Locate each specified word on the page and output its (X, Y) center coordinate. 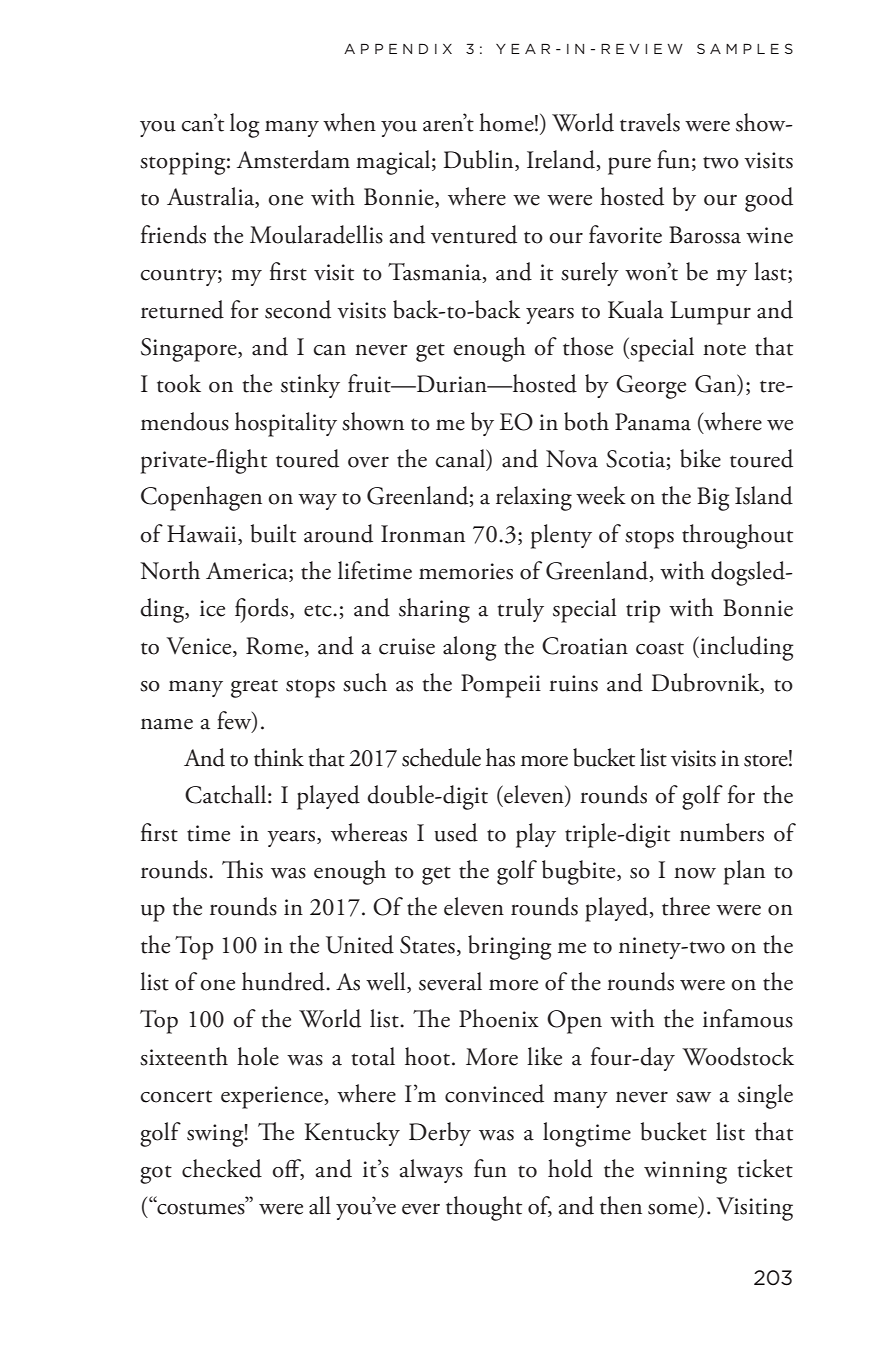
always (431, 1171)
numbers (722, 832)
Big (713, 499)
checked (222, 1168)
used (456, 832)
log (245, 125)
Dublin (480, 160)
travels (650, 122)
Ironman (423, 534)
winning (685, 1172)
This (242, 869)
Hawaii (203, 535)
